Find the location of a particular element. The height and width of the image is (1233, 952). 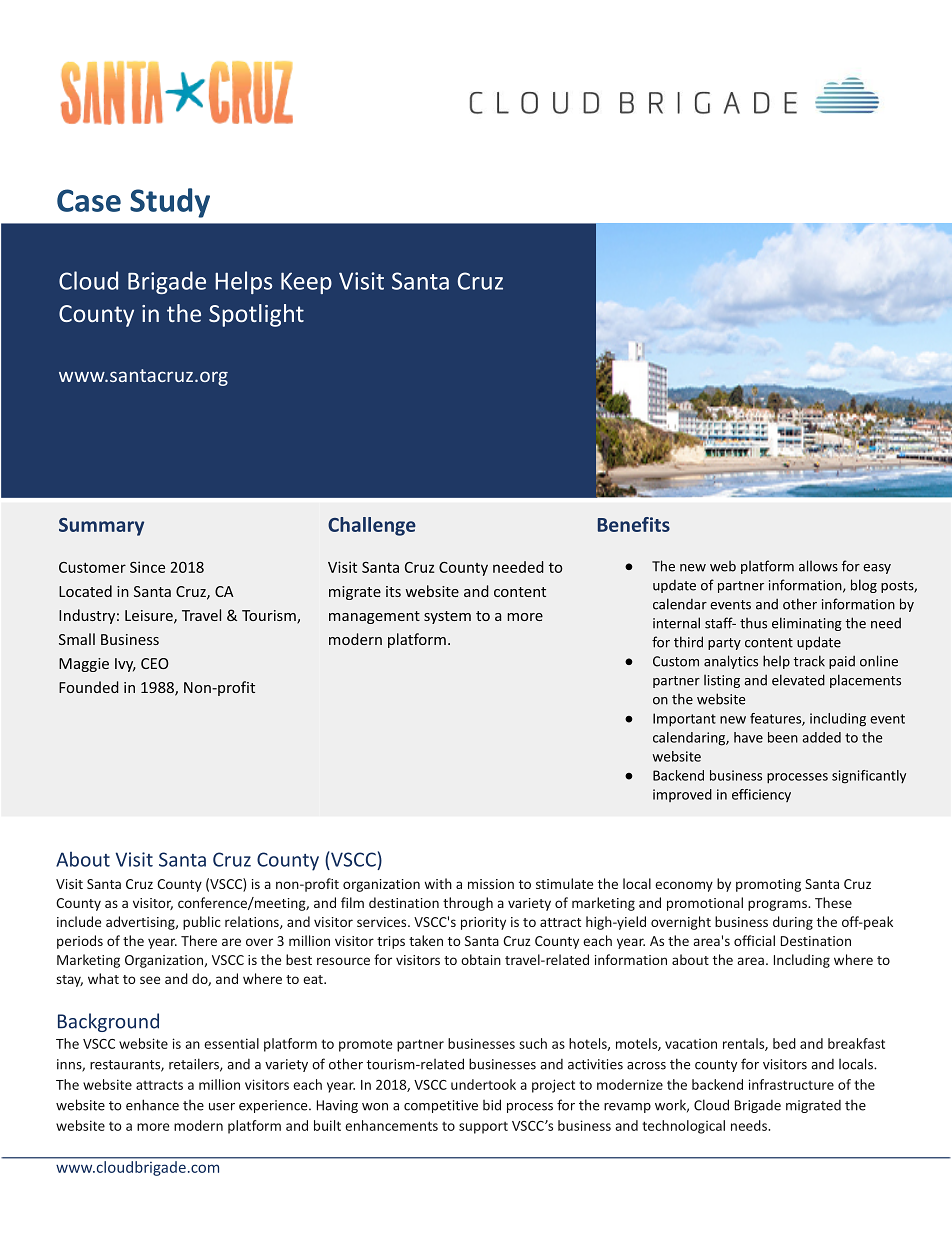

Benefits is located at coordinates (634, 524).
